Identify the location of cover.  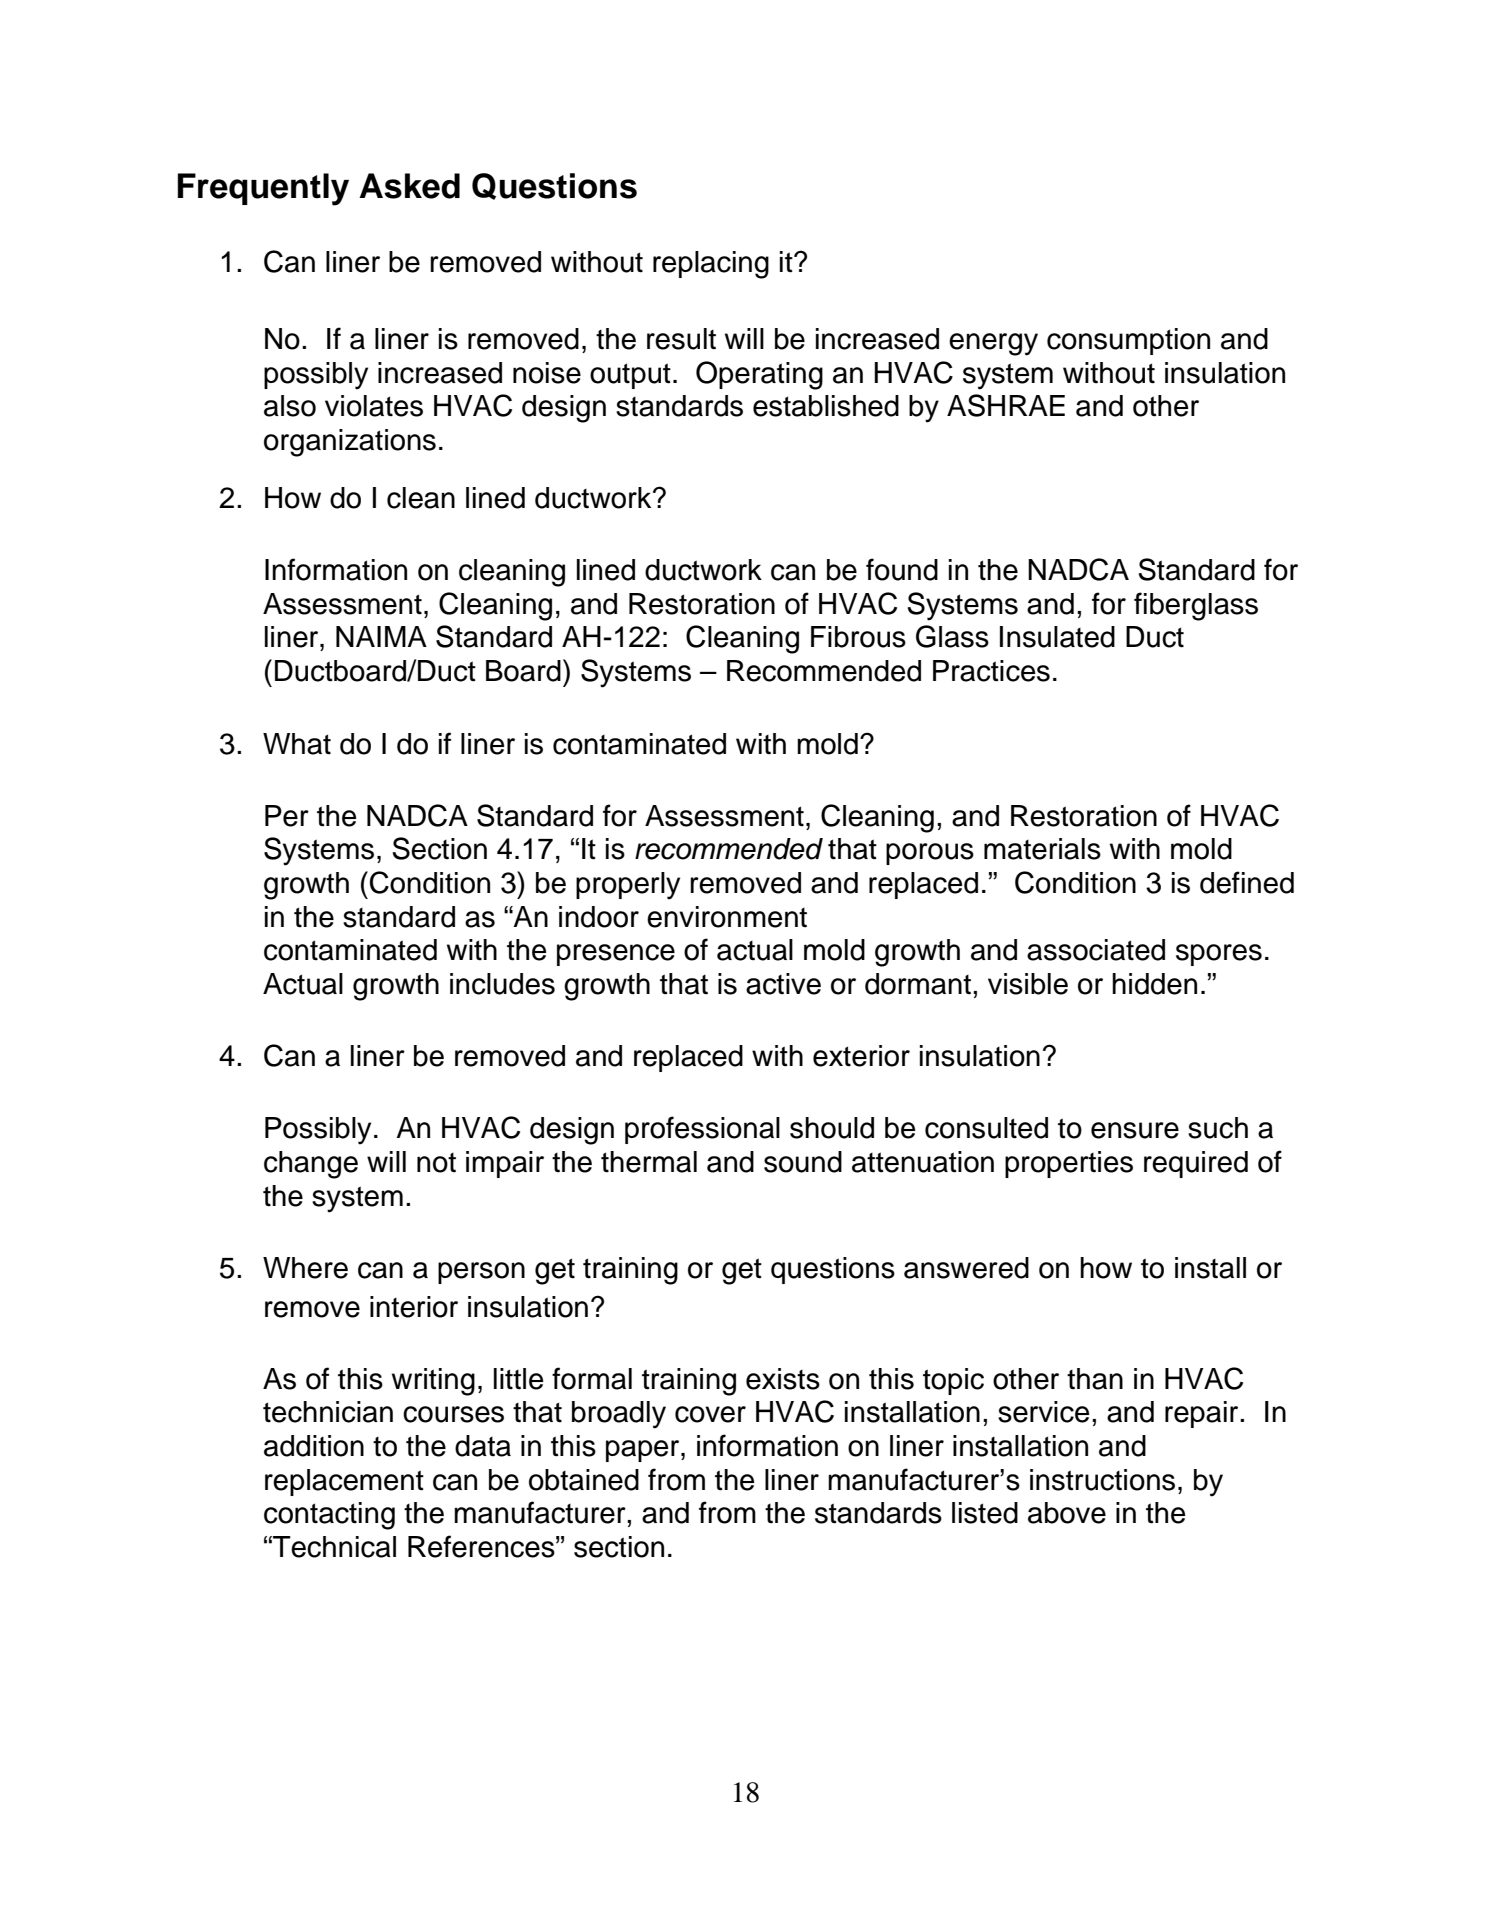
(710, 1414).
